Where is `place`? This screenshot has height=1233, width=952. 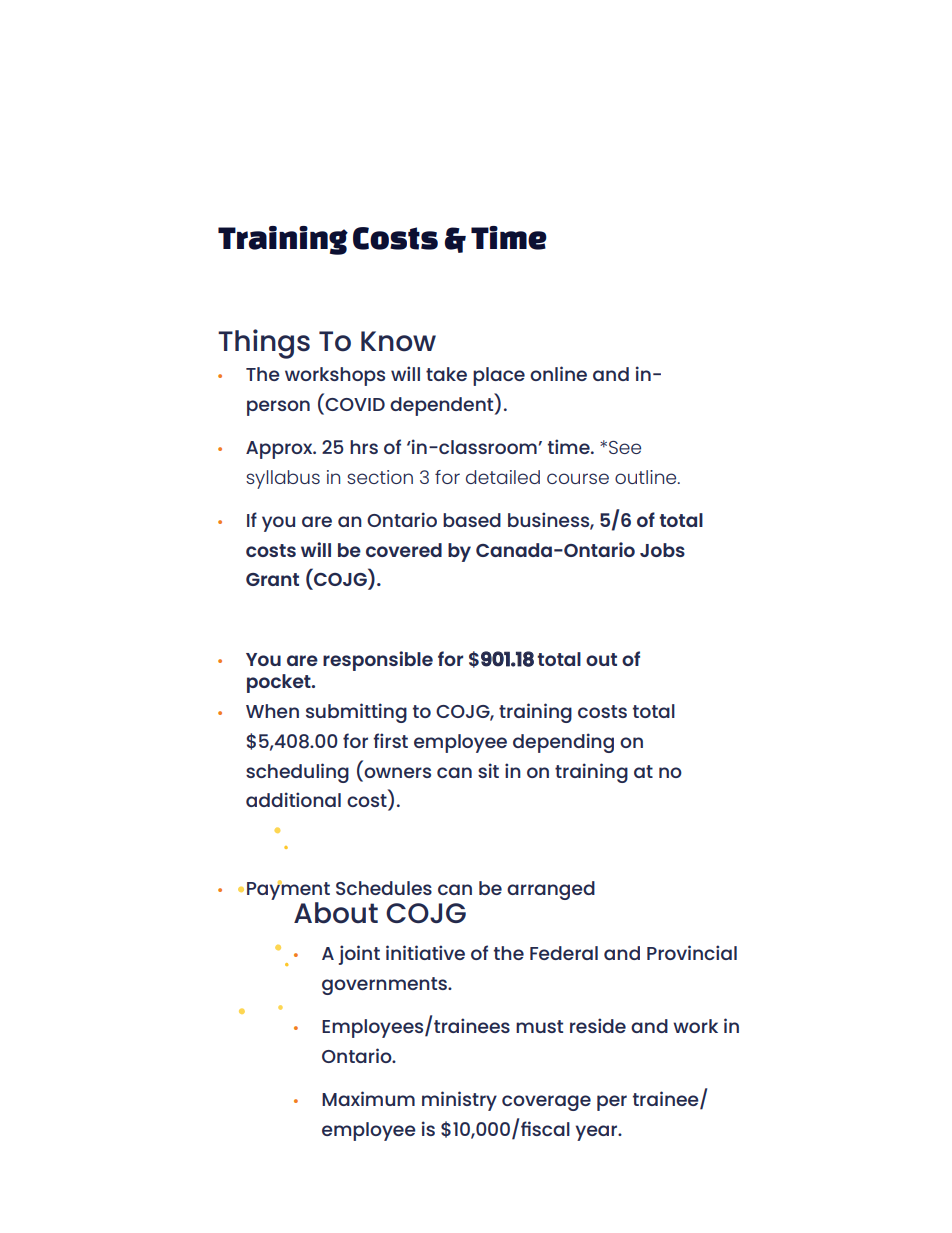 place is located at coordinates (499, 376).
